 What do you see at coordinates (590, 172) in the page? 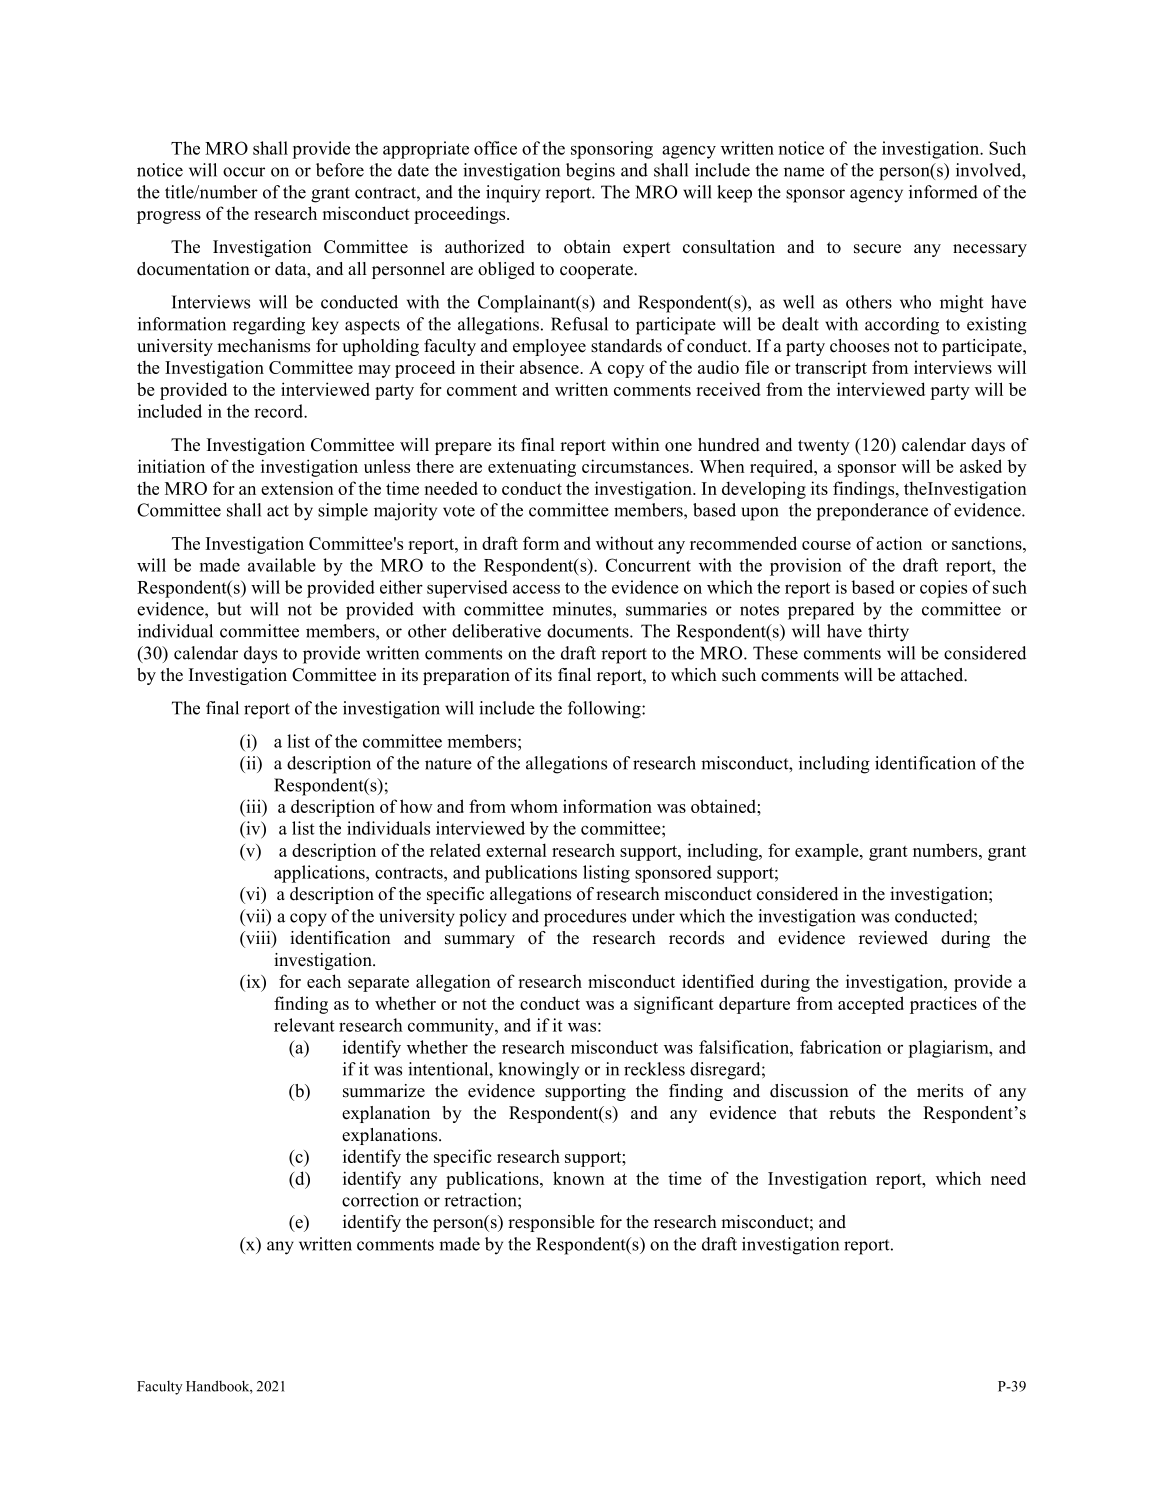
I see `begins` at bounding box center [590, 172].
